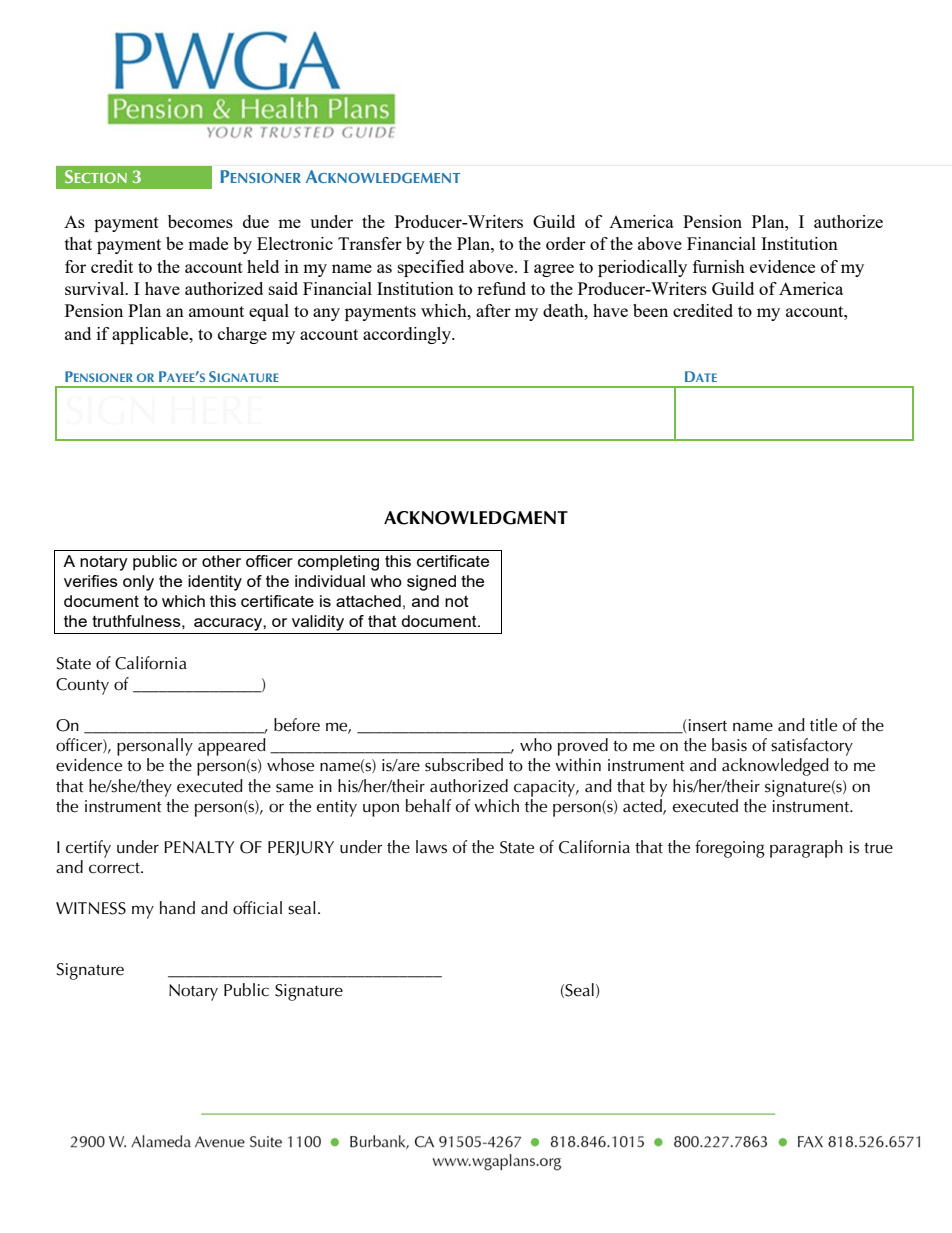 The height and width of the image is (1233, 952). I want to click on hand, so click(177, 908).
